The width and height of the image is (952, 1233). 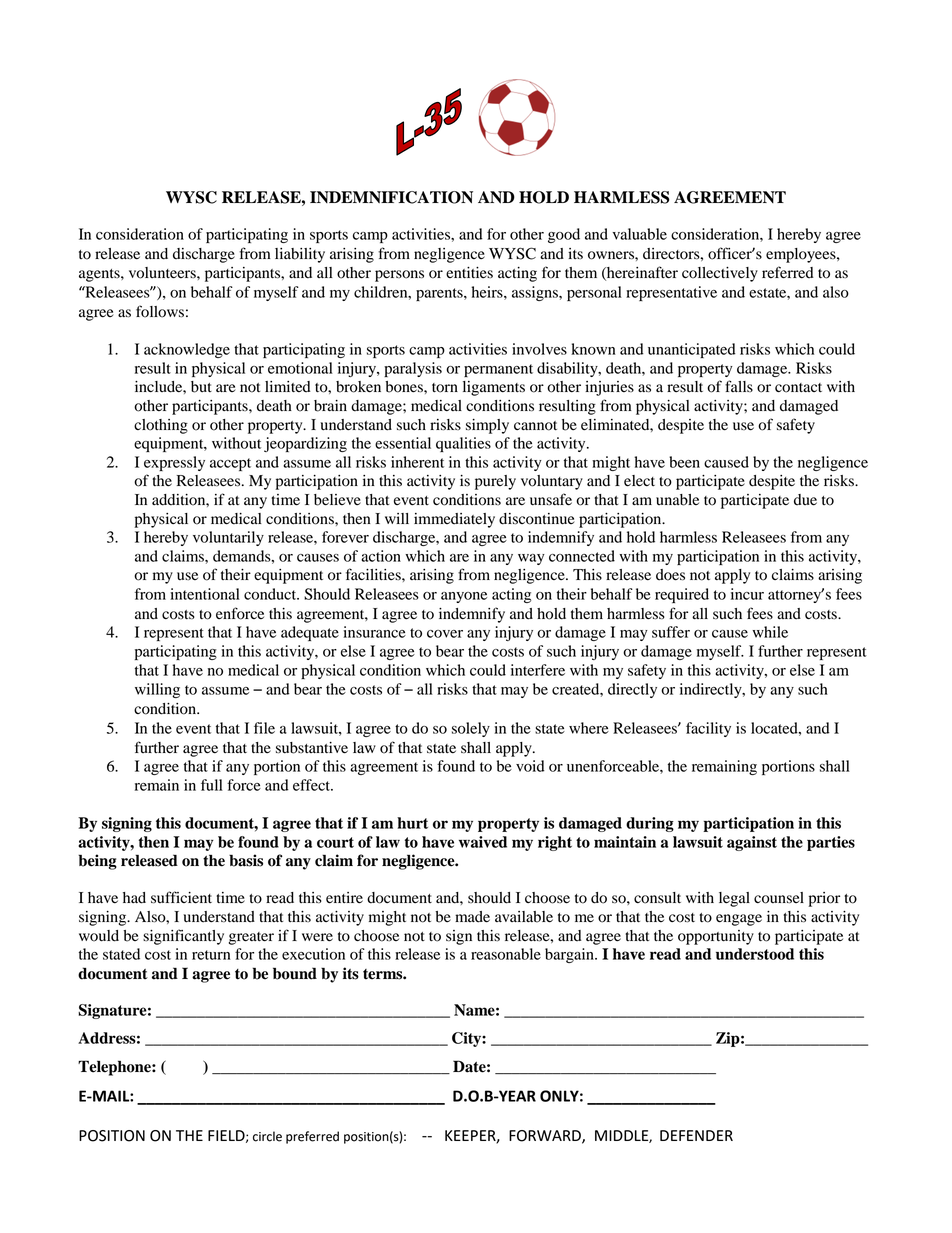 What do you see at coordinates (684, 462) in the image?
I see `been` at bounding box center [684, 462].
